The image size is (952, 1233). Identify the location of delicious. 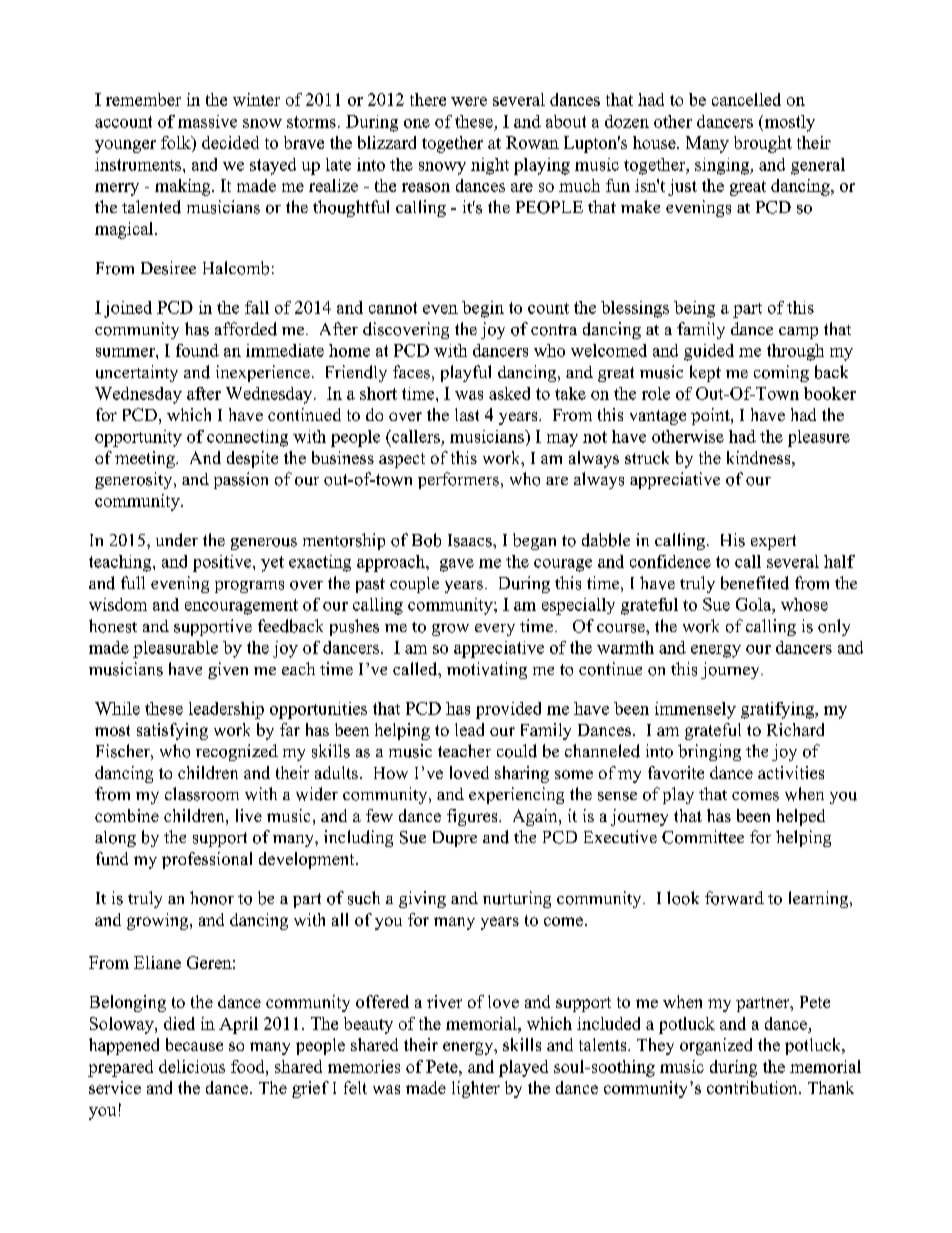
(192, 1066).
